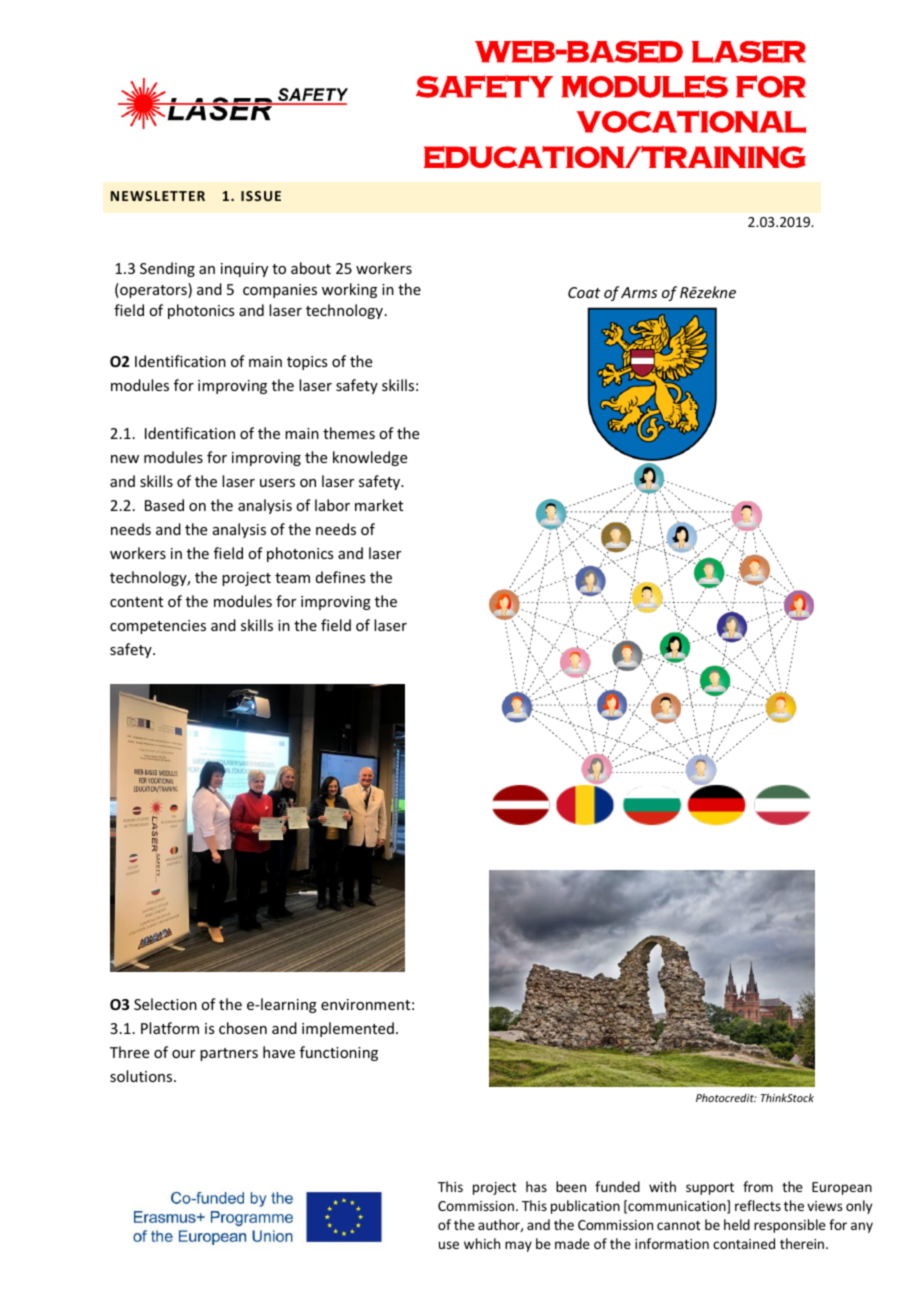  I want to click on Coat, so click(584, 292).
